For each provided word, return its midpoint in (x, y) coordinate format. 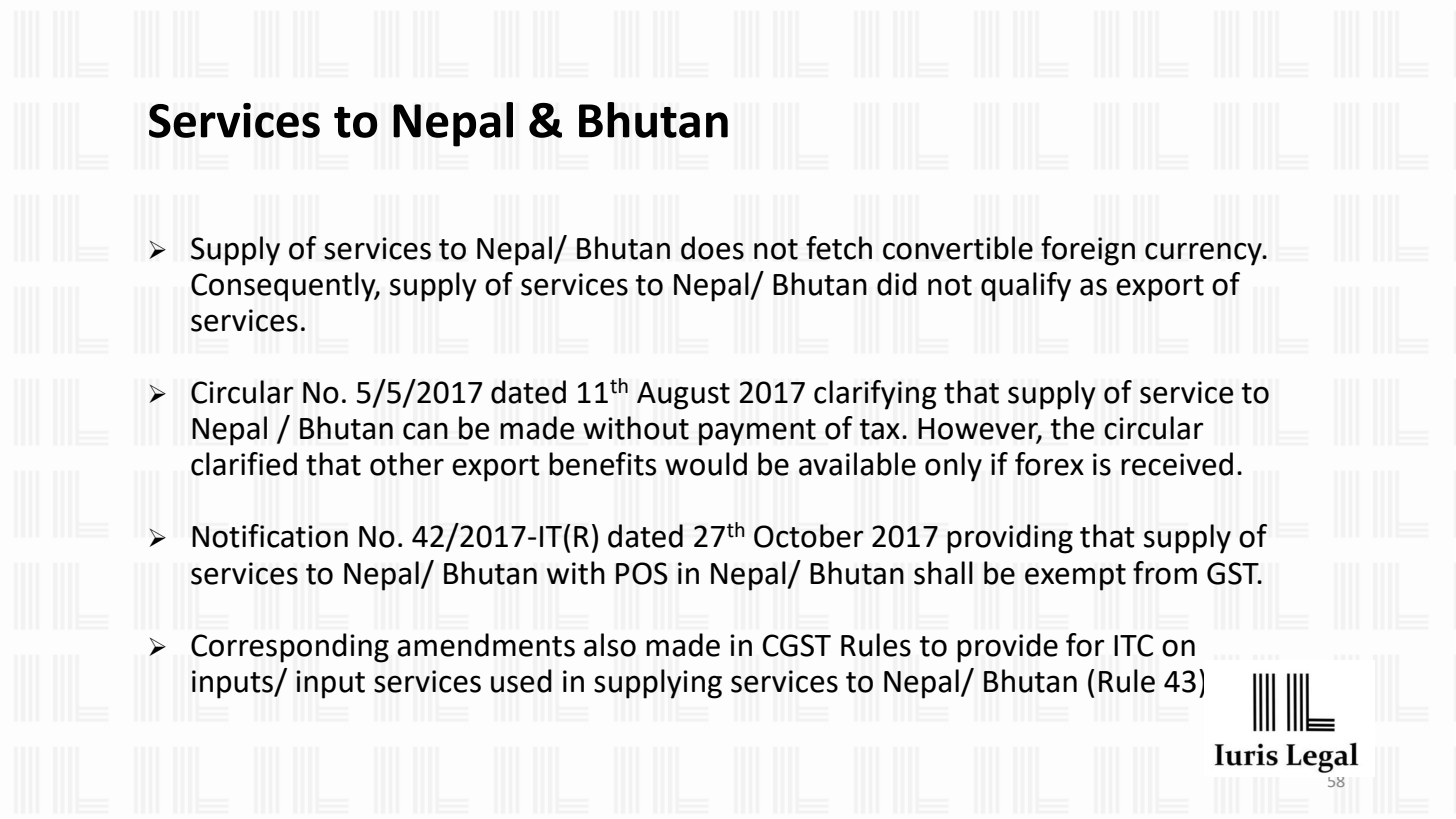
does (712, 248)
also (610, 645)
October (809, 536)
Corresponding (290, 648)
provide (1007, 648)
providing (1010, 539)
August (683, 396)
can (425, 431)
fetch (839, 248)
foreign (1088, 251)
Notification (270, 536)
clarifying (875, 395)
